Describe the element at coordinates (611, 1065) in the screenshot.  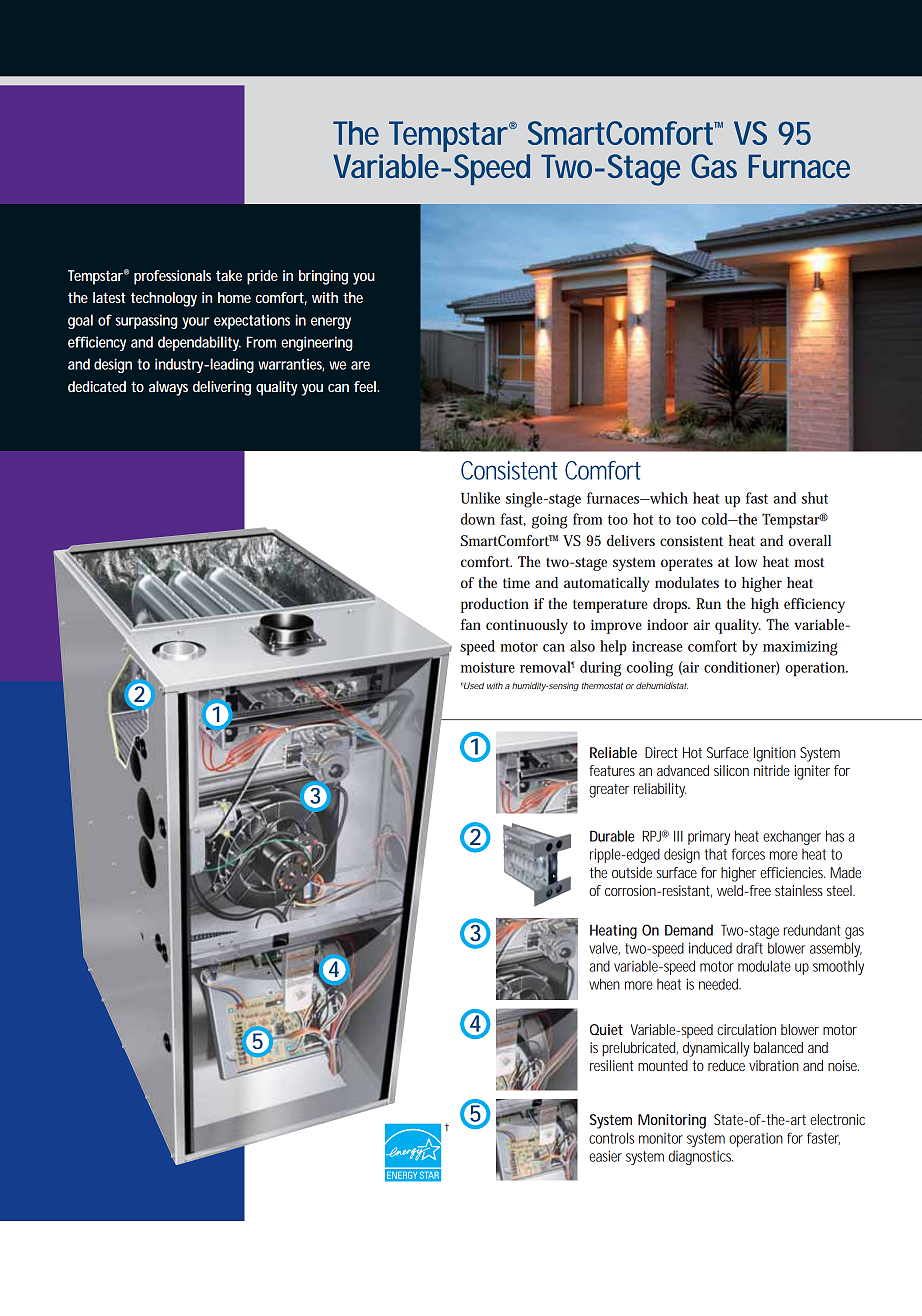
I see `resilient` at that location.
